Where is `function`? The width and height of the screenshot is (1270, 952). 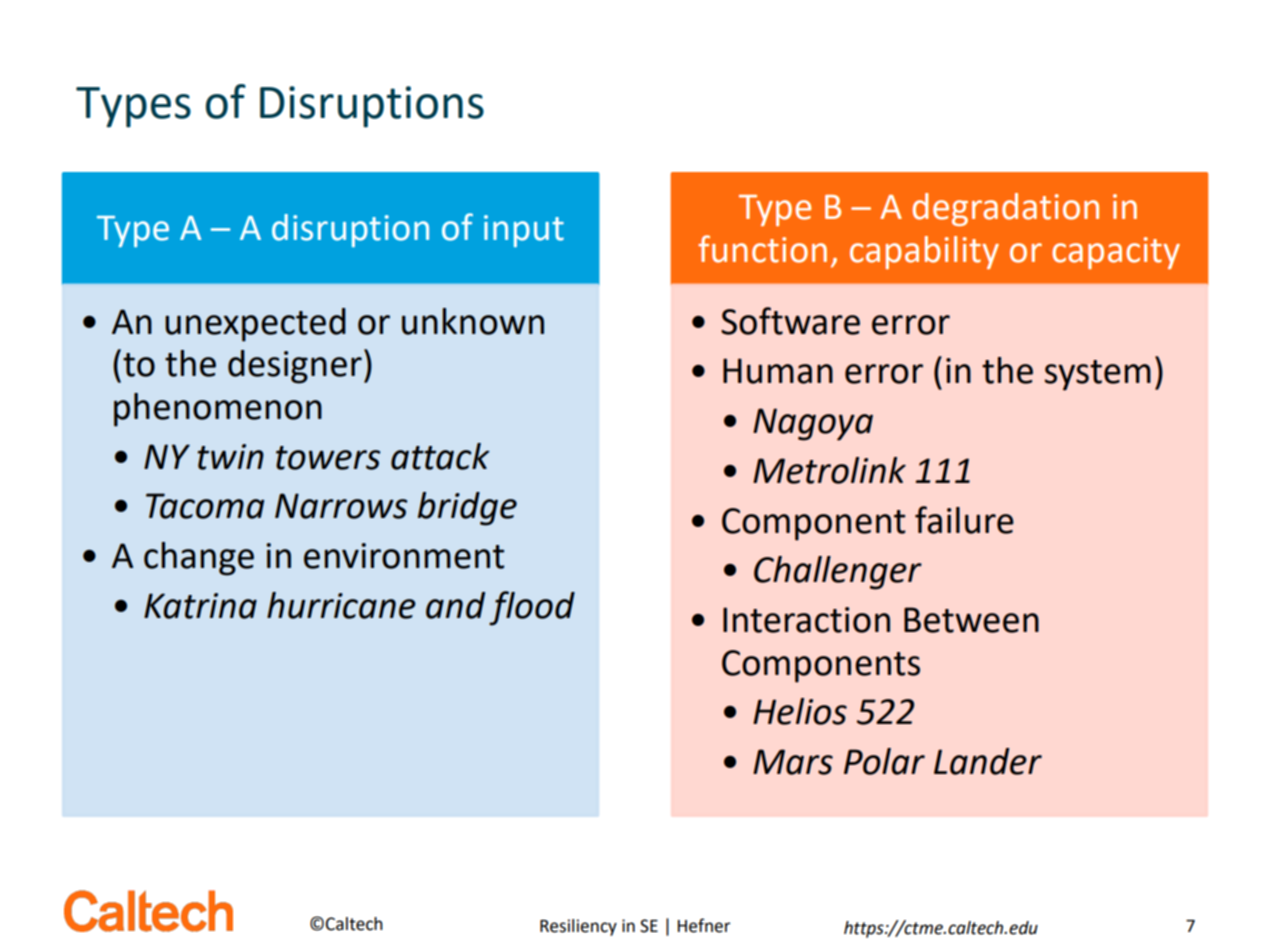
function is located at coordinates (762, 249).
